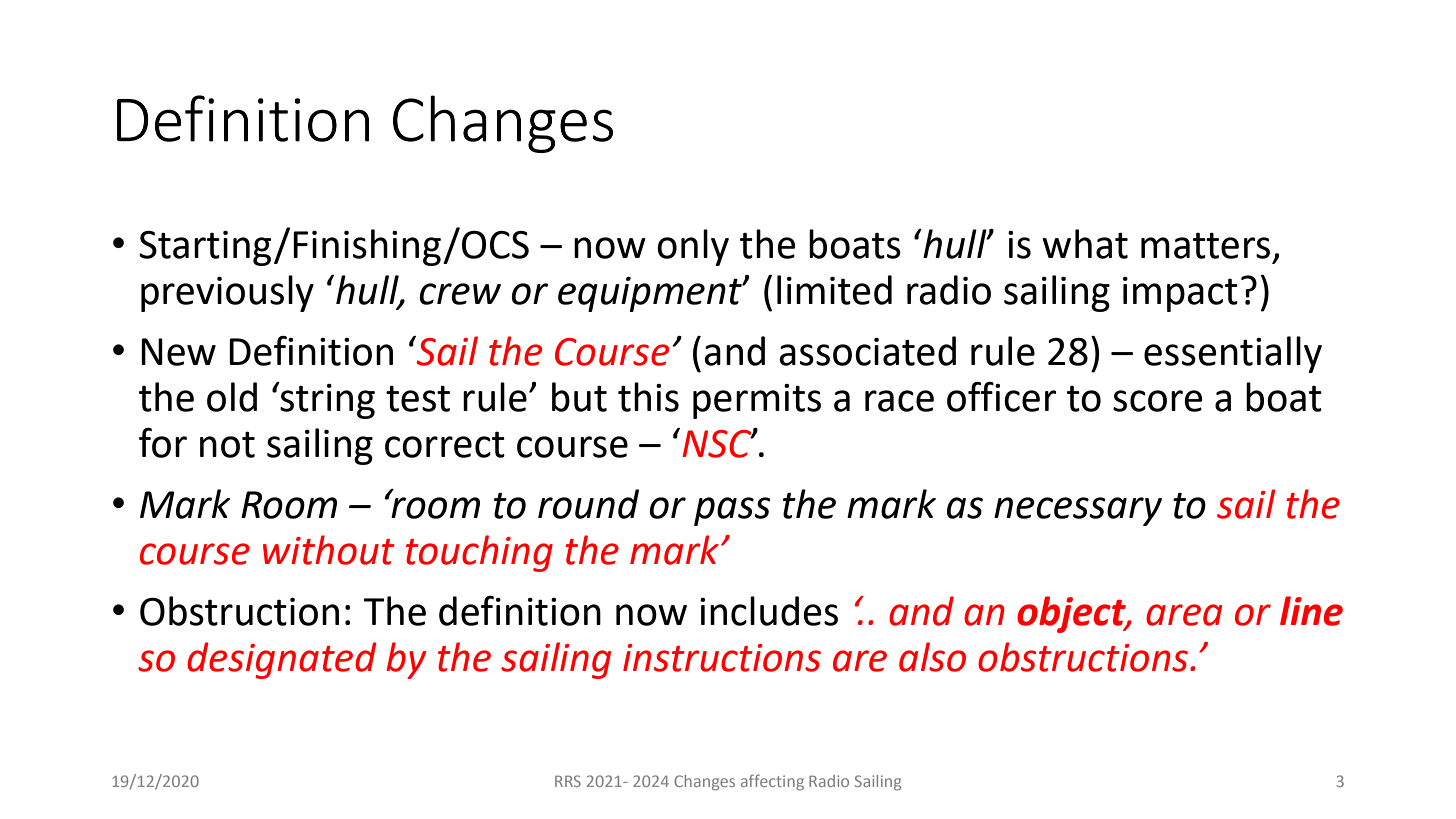 This page has height=819, width=1456. What do you see at coordinates (693, 247) in the page?
I see `only` at bounding box center [693, 247].
